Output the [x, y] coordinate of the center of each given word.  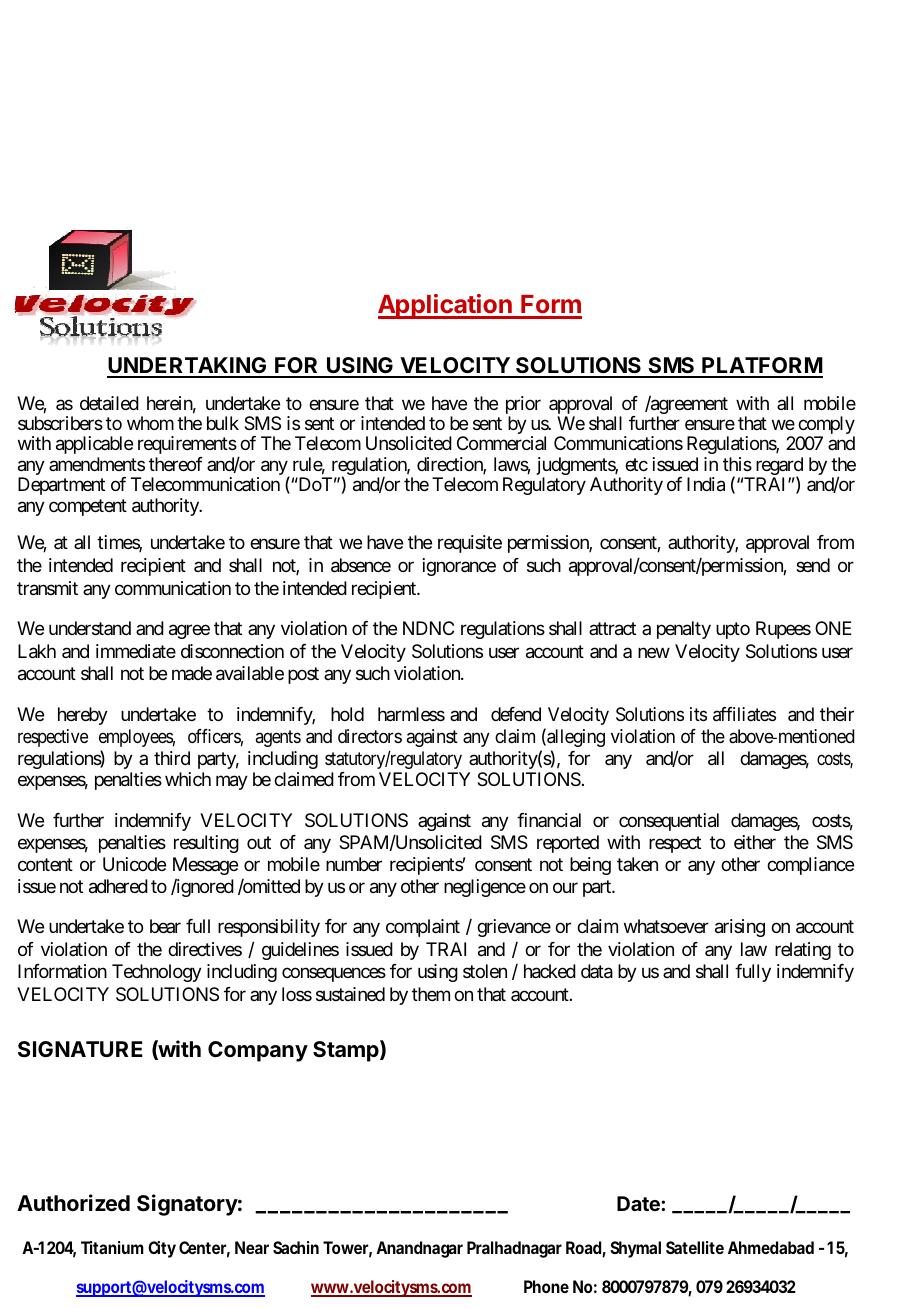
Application [446, 306]
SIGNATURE [80, 1049]
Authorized [73, 1202]
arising [740, 928]
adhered [118, 886]
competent [88, 507]
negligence [485, 888]
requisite [470, 544]
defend [516, 714]
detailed [109, 403]
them [431, 994]
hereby [83, 716]
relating [803, 951]
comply [826, 426]
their [837, 714]
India [706, 484]
